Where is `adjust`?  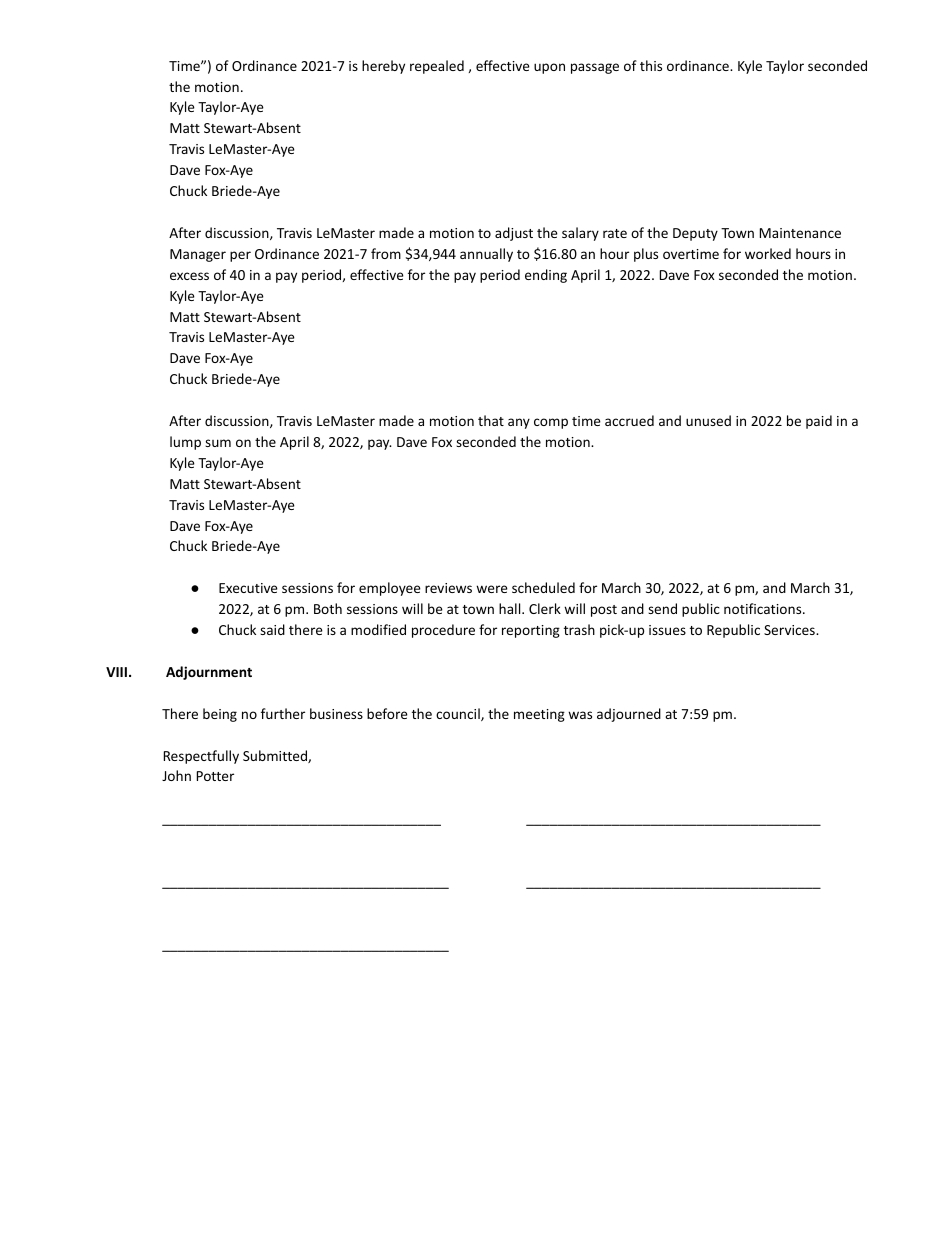
adjust is located at coordinates (514, 234).
